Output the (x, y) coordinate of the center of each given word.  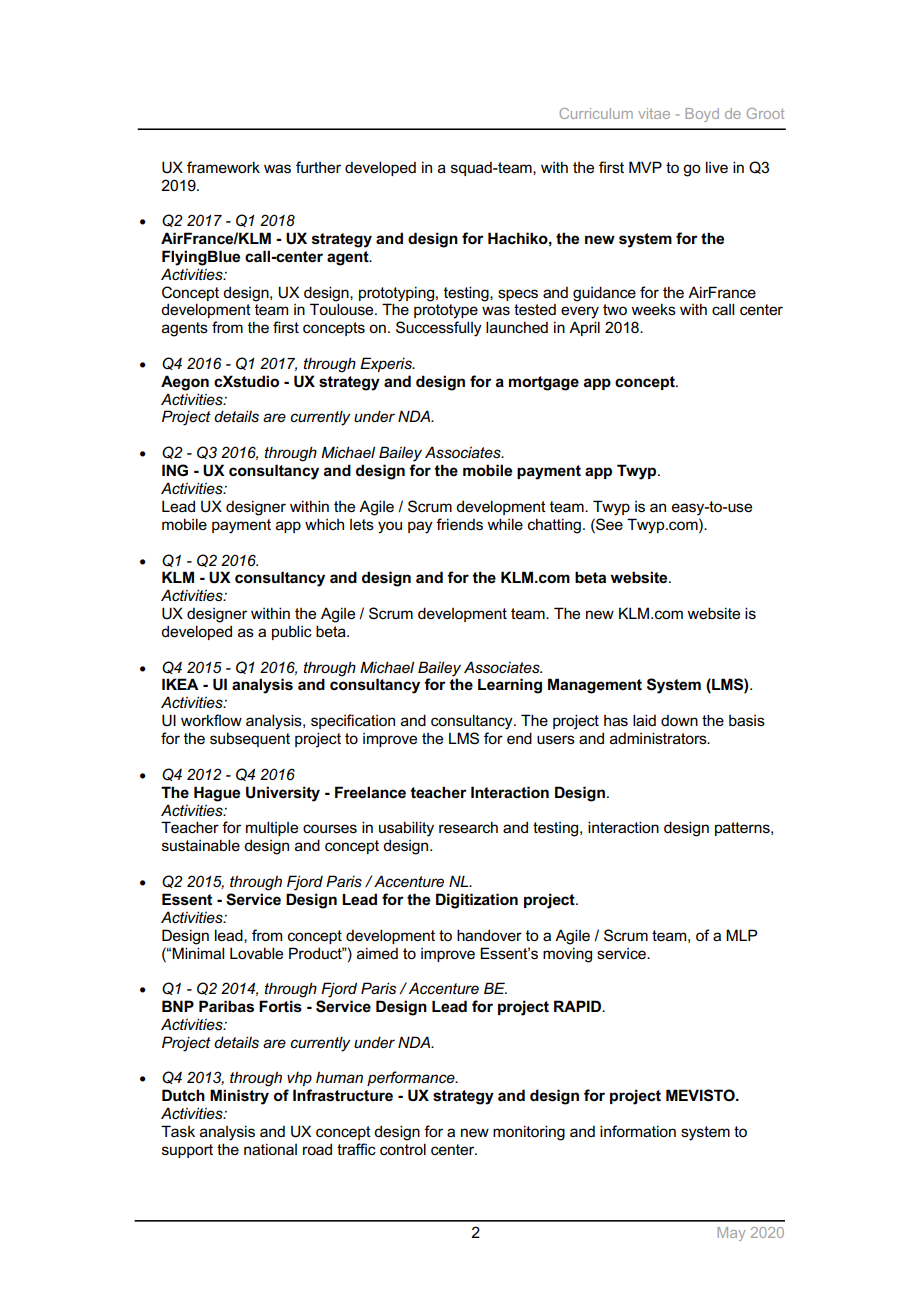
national (270, 1149)
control (403, 1149)
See (608, 524)
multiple (272, 828)
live (717, 167)
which (324, 524)
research (468, 827)
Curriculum (596, 113)
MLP (741, 935)
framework (223, 167)
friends (459, 524)
